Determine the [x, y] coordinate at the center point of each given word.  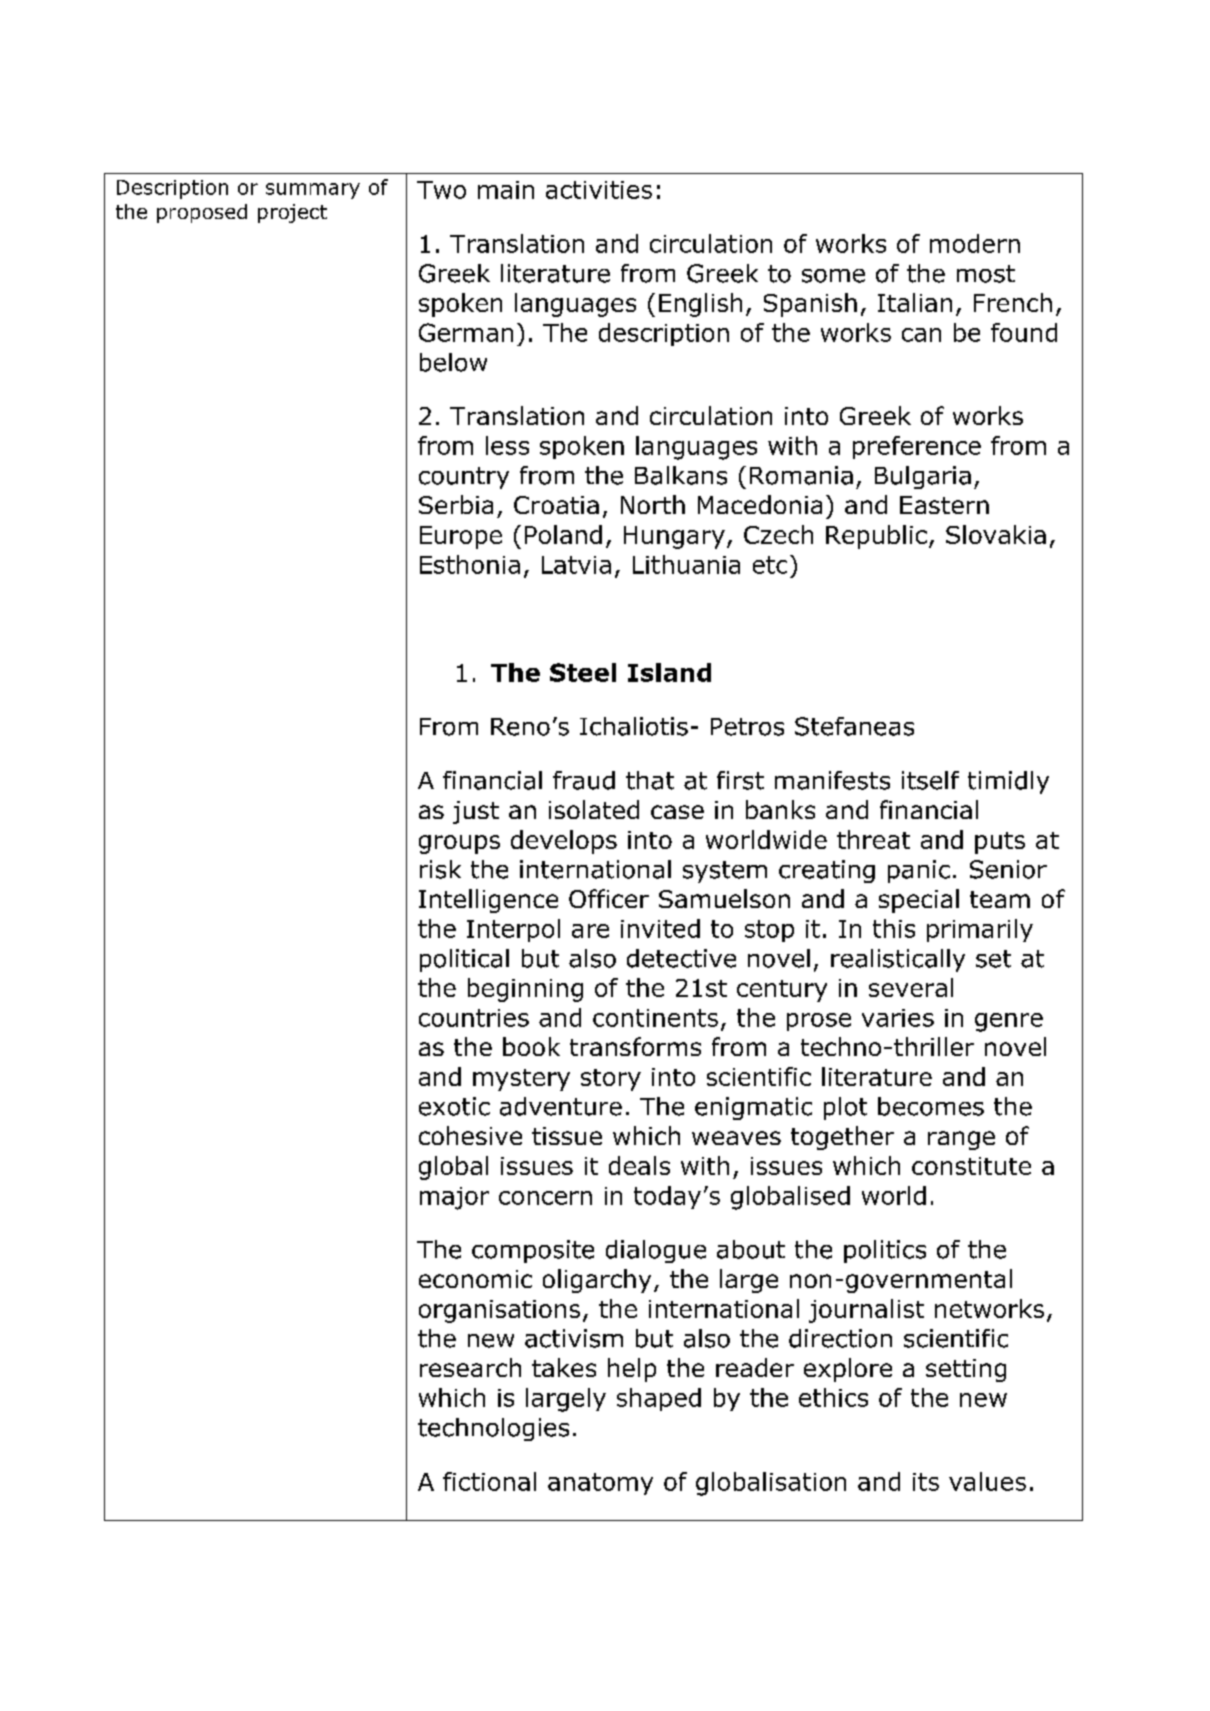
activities [599, 190]
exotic [454, 1106]
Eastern [944, 505]
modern [975, 243]
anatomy [600, 1484]
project [292, 213]
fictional [489, 1481]
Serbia [456, 504]
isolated [594, 809]
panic [919, 871]
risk [440, 869]
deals [639, 1165]
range [961, 1140]
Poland [563, 534]
